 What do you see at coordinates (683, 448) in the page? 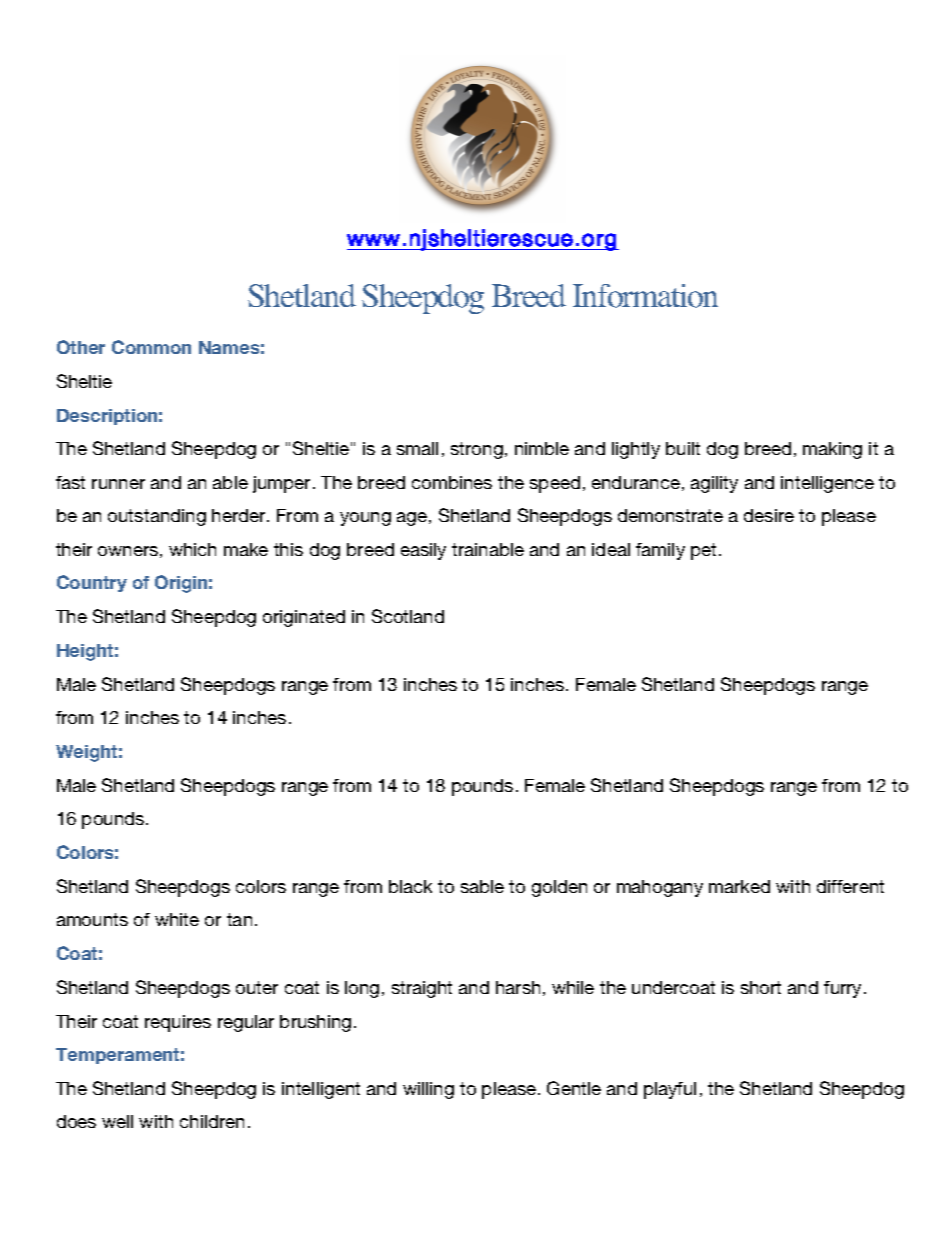
I see `built` at bounding box center [683, 448].
